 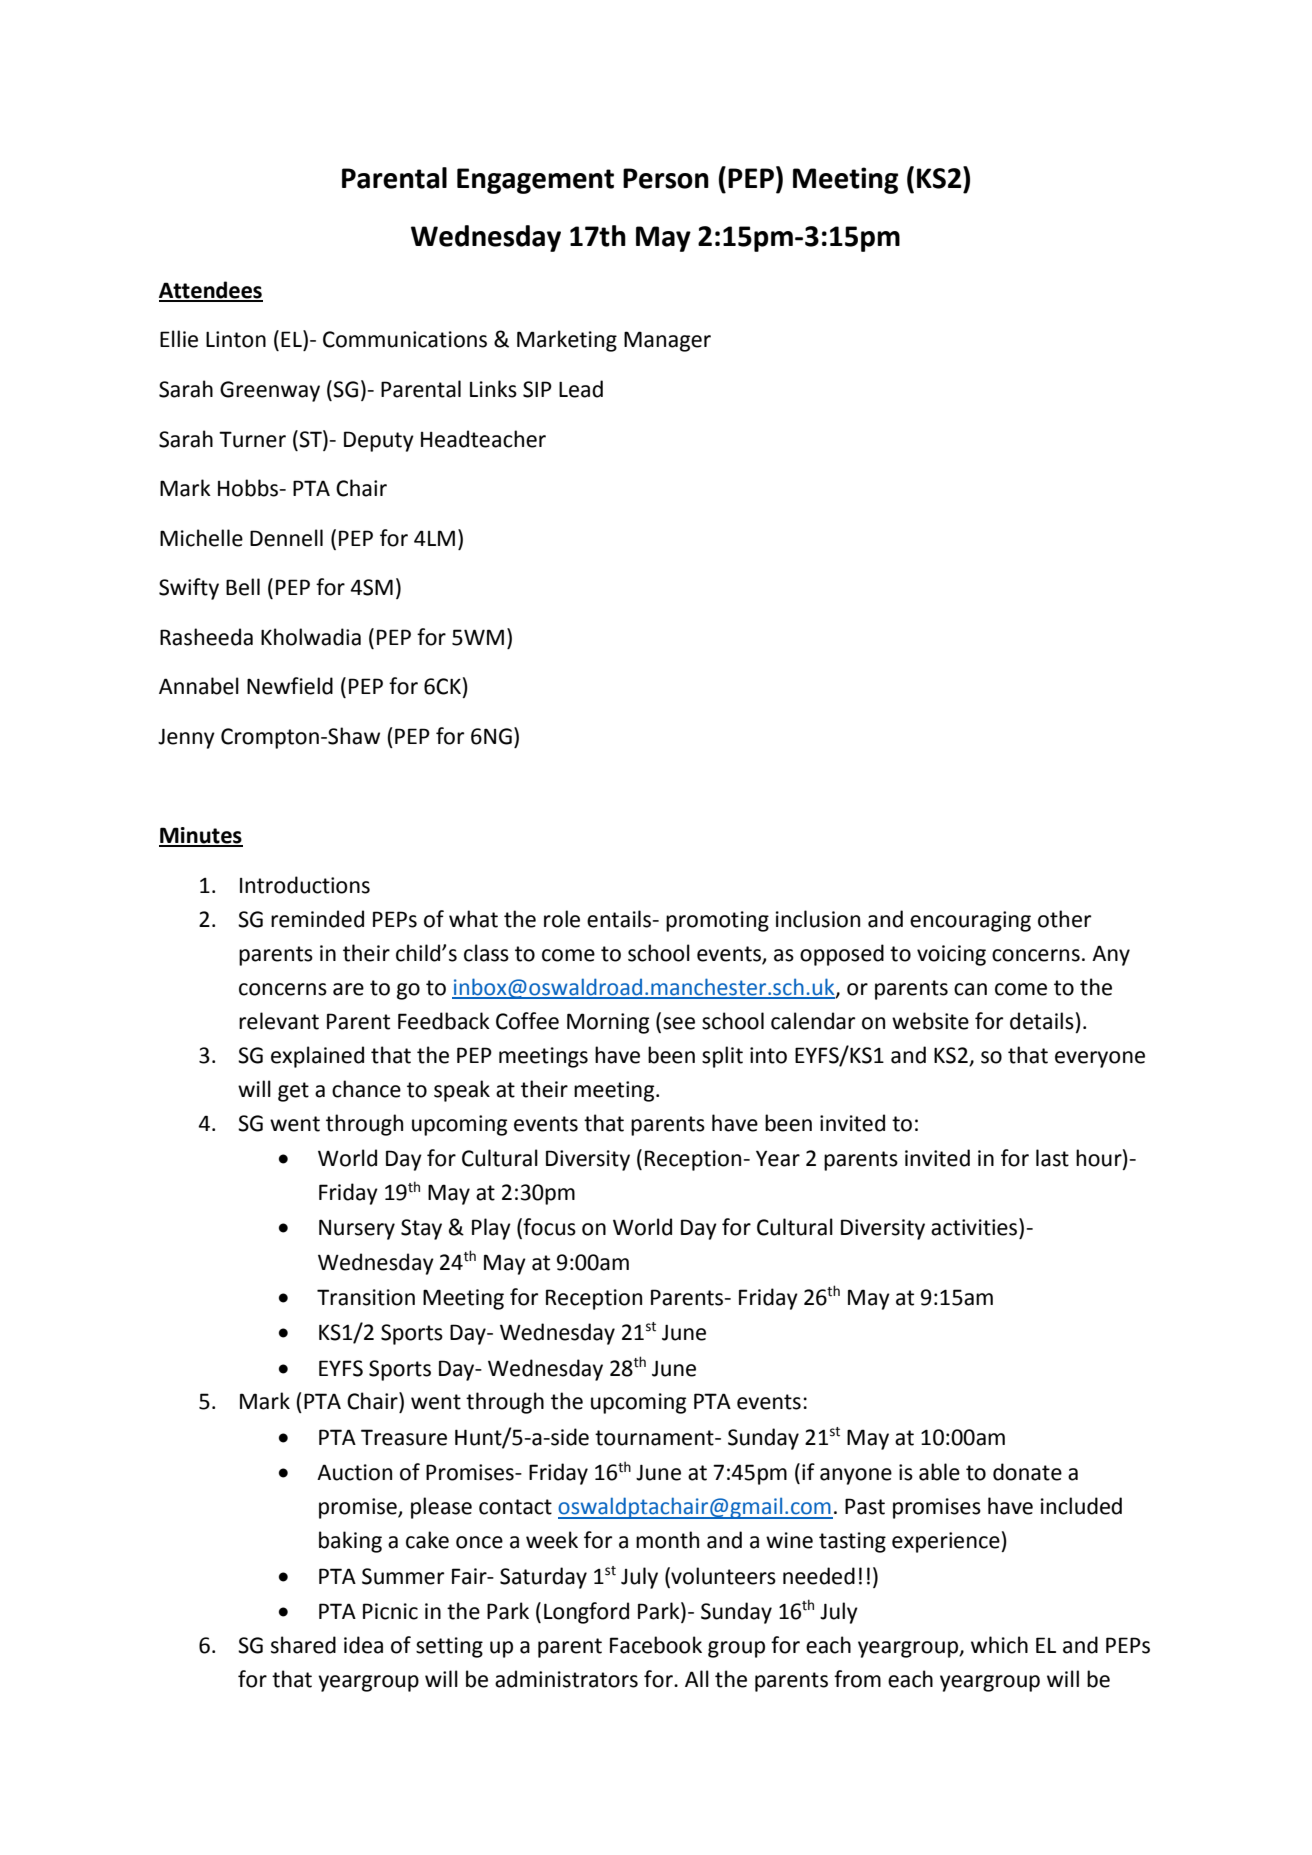 I want to click on Manager, so click(x=667, y=341).
